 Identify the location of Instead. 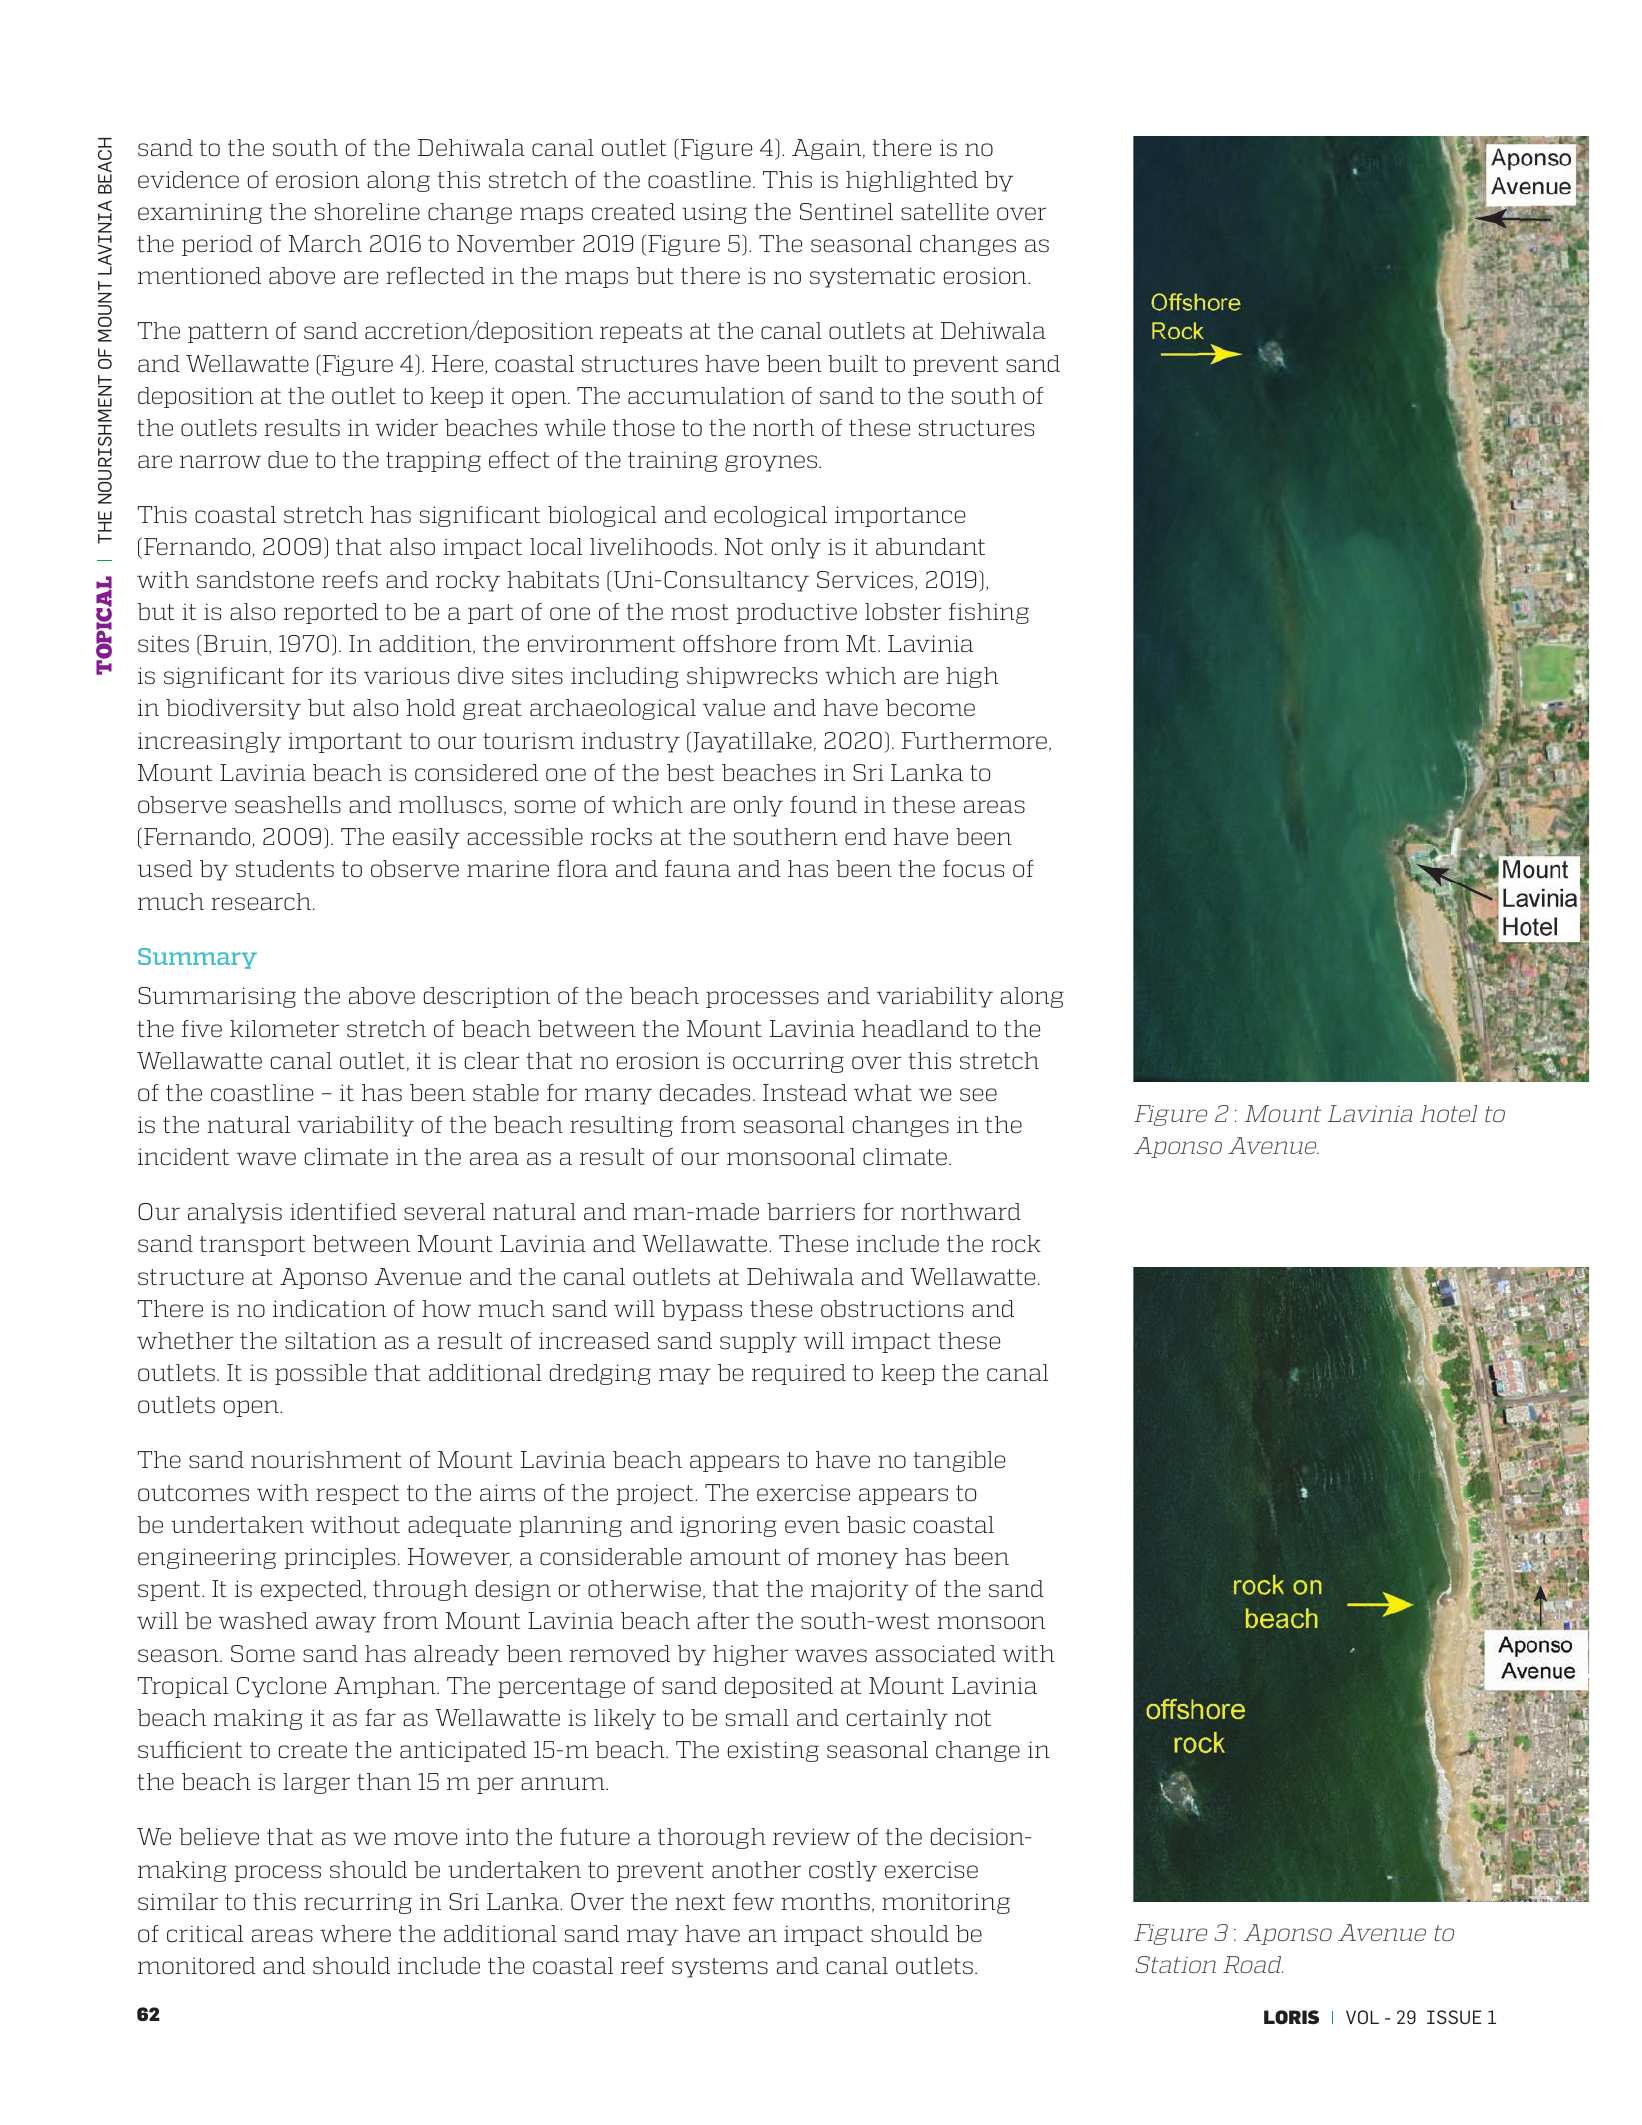
(805, 1092).
